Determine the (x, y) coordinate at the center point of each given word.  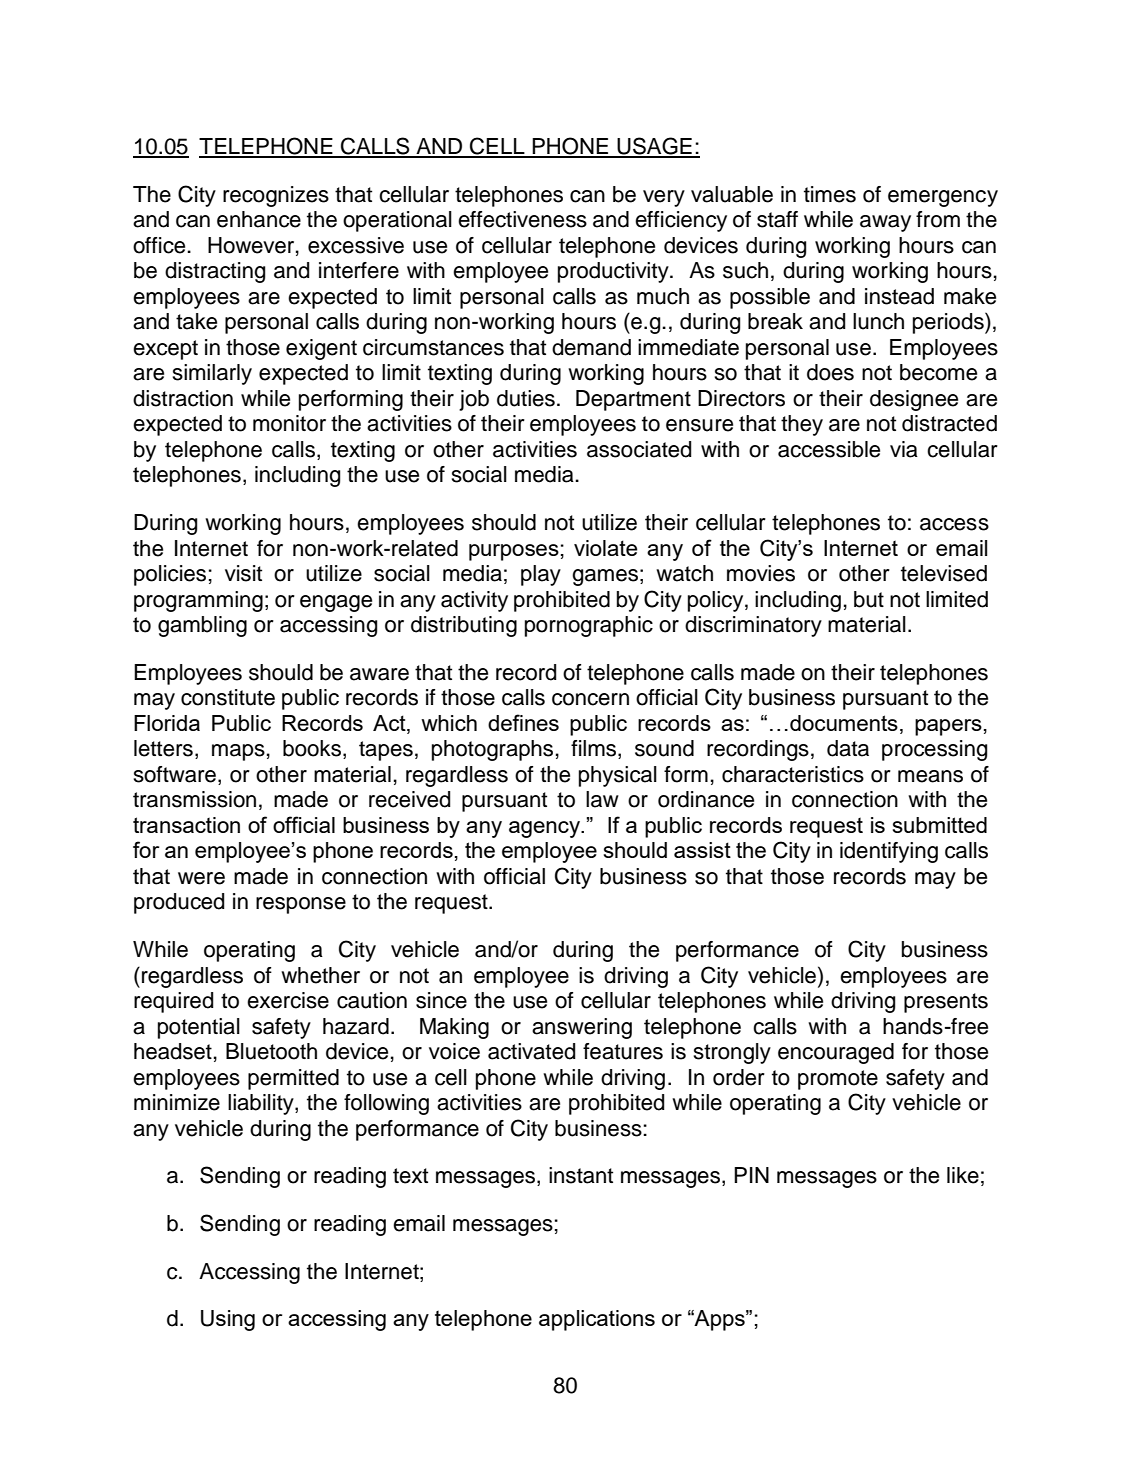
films (595, 749)
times (830, 194)
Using (228, 1320)
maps (238, 752)
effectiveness (522, 219)
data (848, 748)
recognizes (276, 196)
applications (597, 1320)
